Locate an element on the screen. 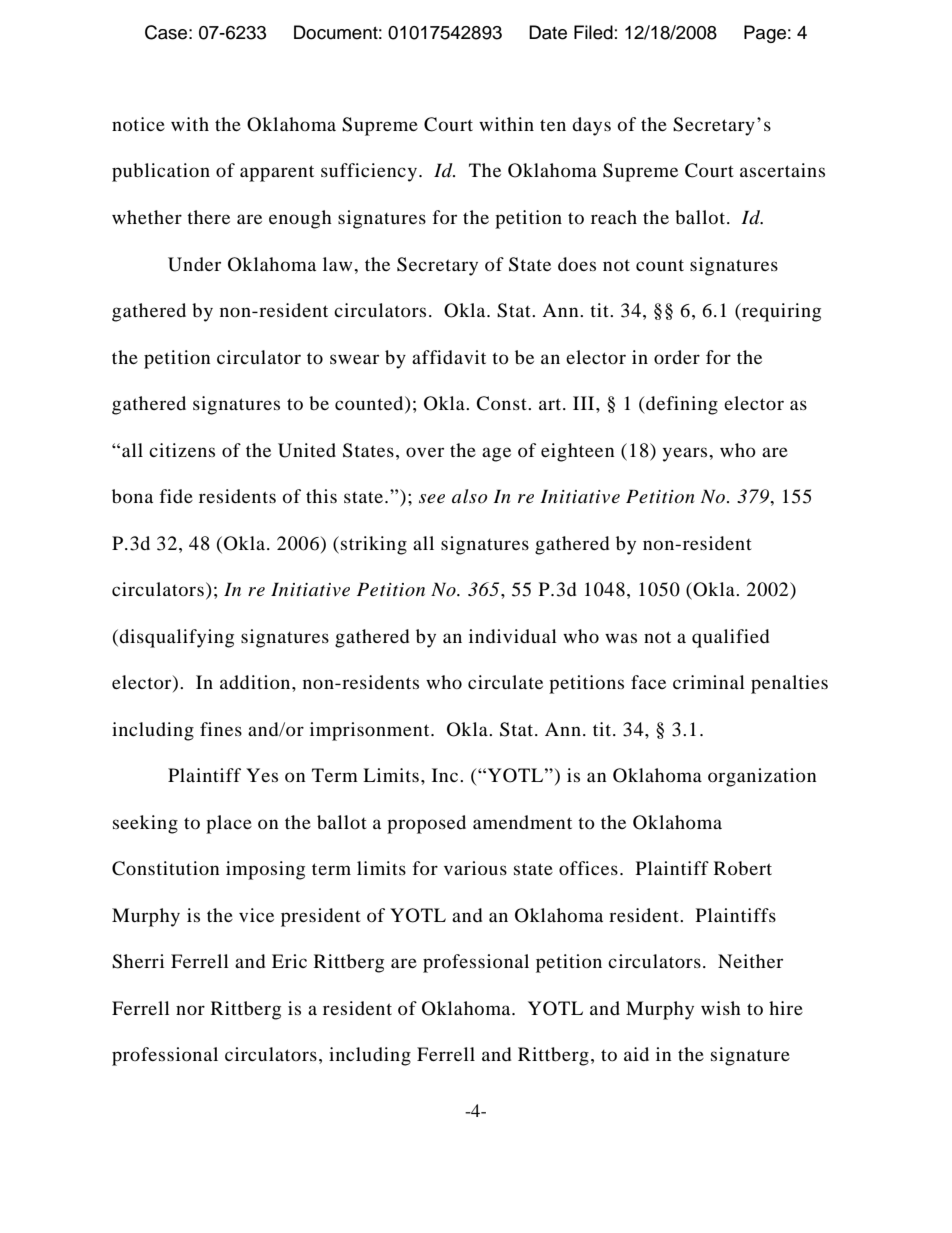 This screenshot has height=1233, width=952. affidavit is located at coordinates (449, 357).
